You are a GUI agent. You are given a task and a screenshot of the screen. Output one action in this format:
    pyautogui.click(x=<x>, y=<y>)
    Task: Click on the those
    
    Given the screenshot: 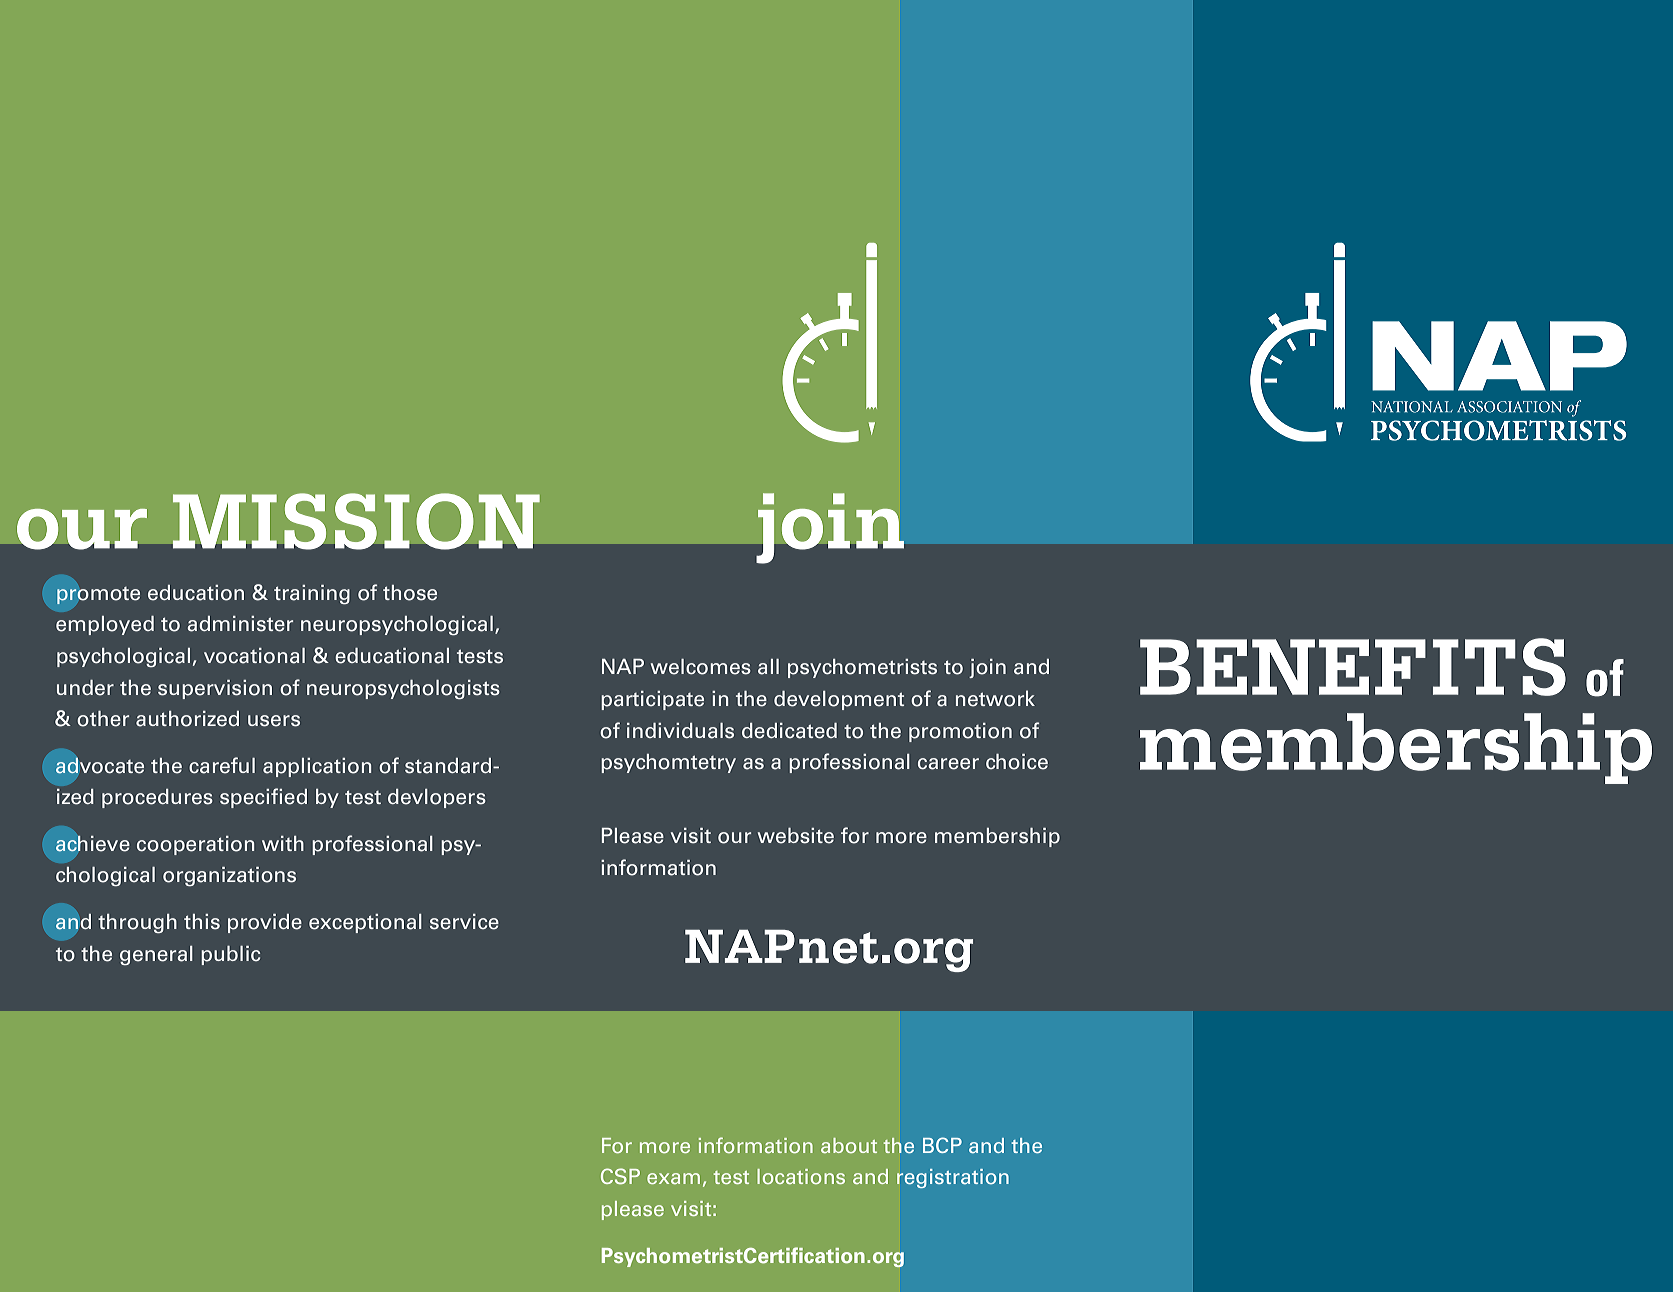 What is the action you would take?
    pyautogui.click(x=410, y=593)
